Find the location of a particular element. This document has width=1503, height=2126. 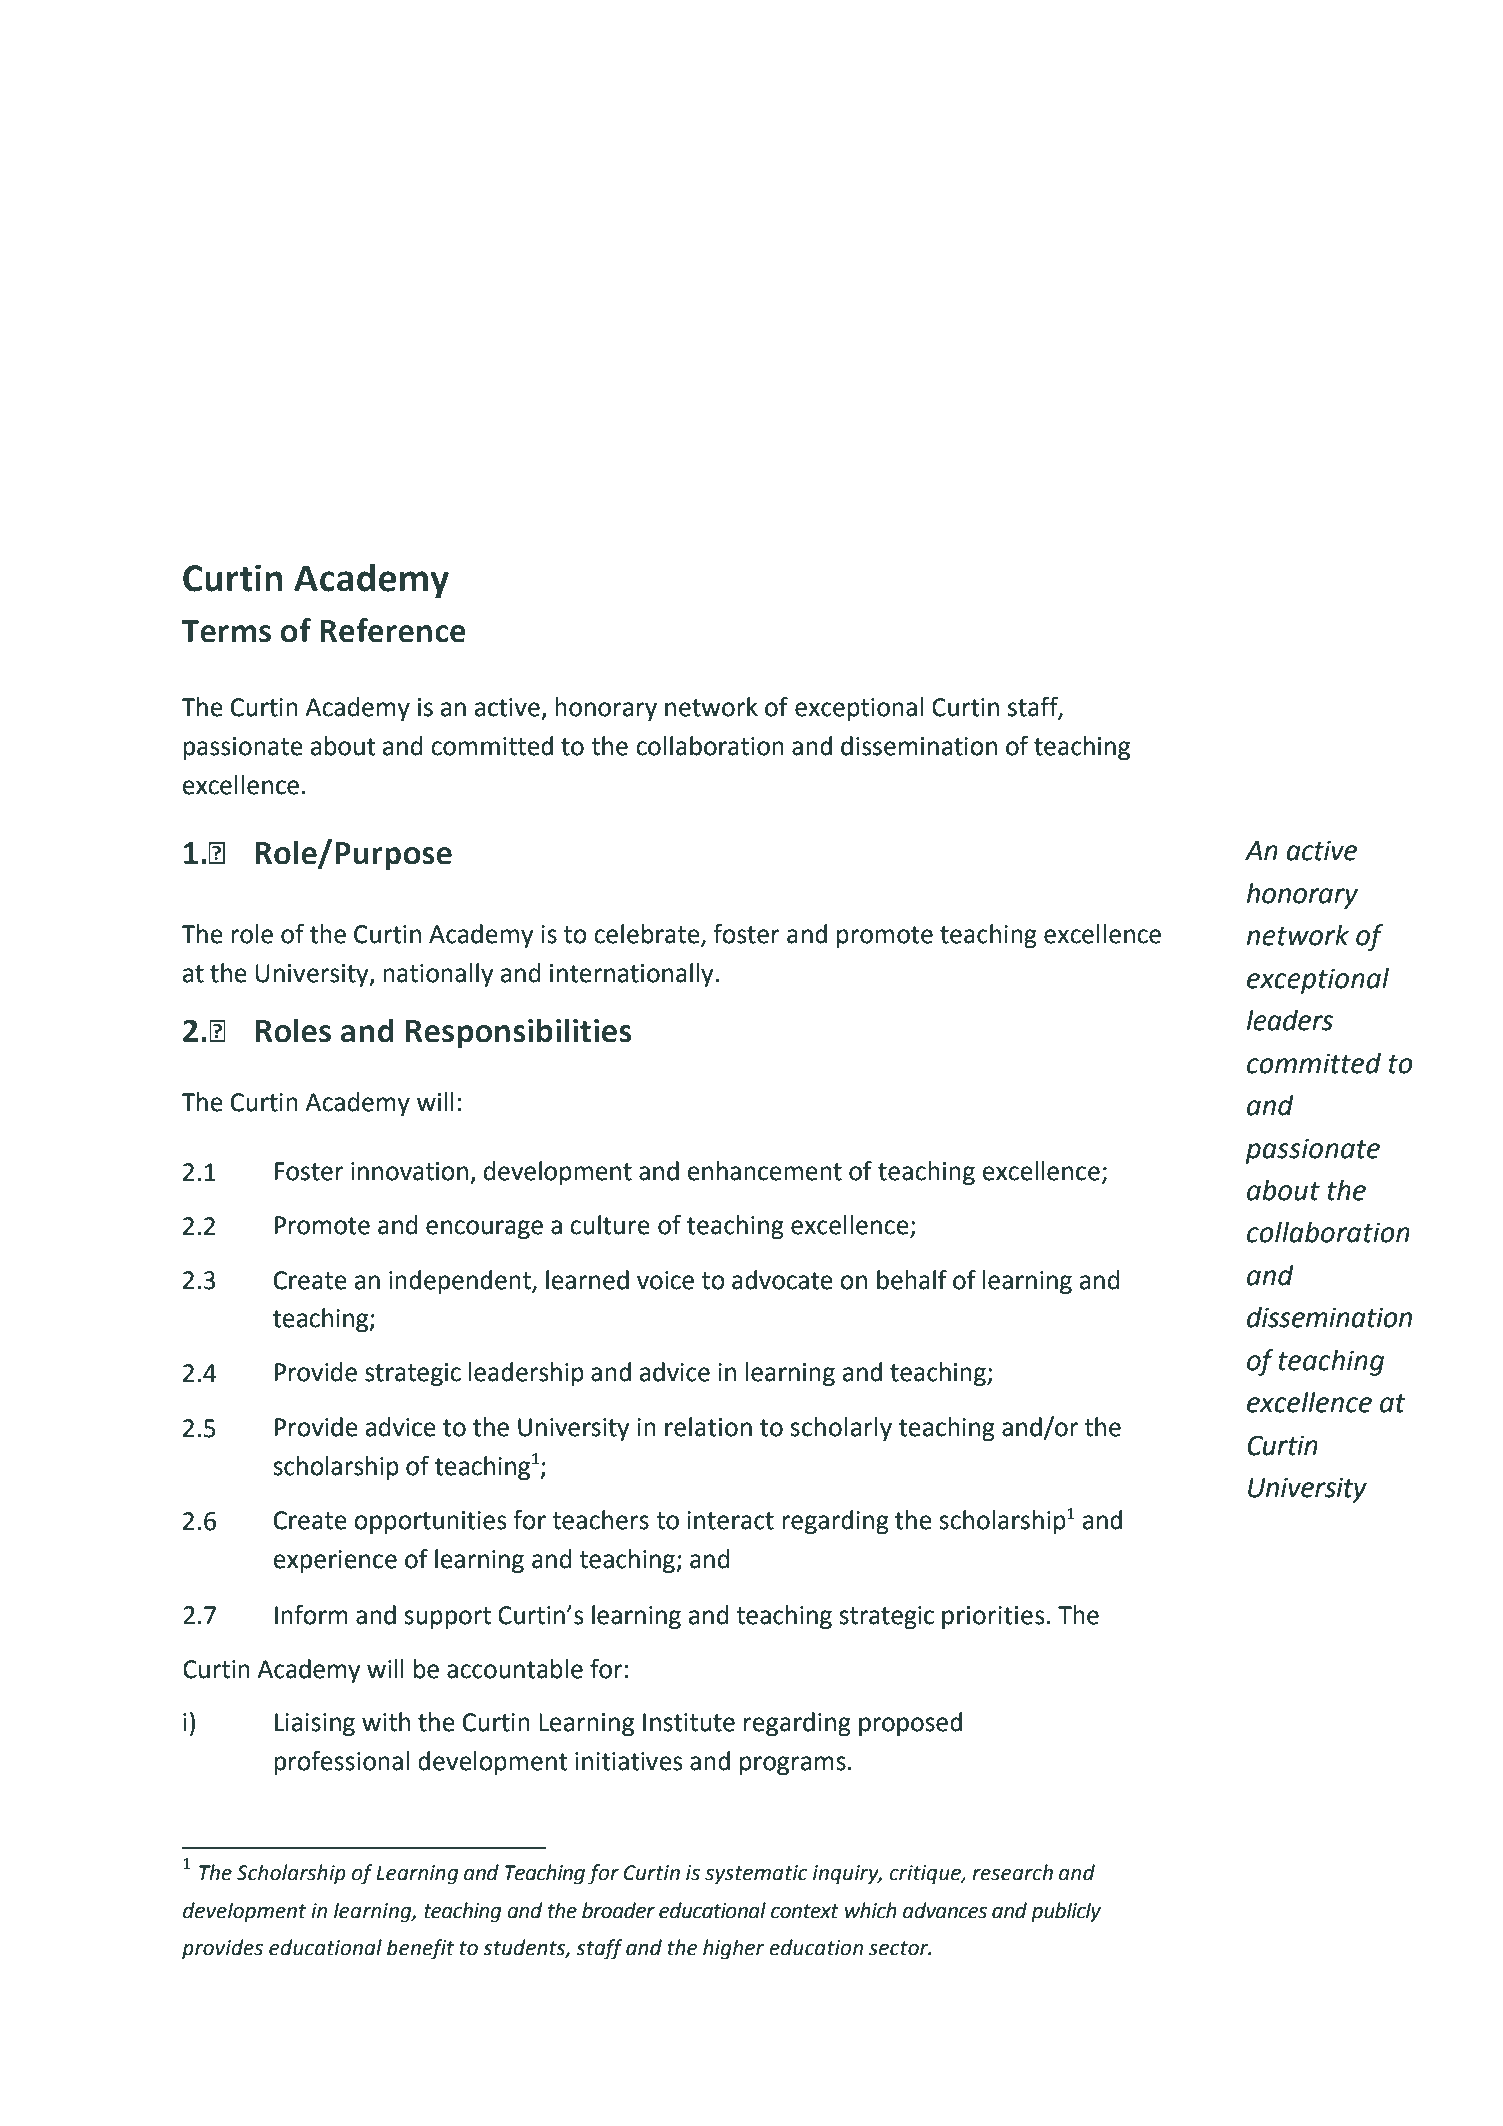

Responsibilities is located at coordinates (518, 1033).
